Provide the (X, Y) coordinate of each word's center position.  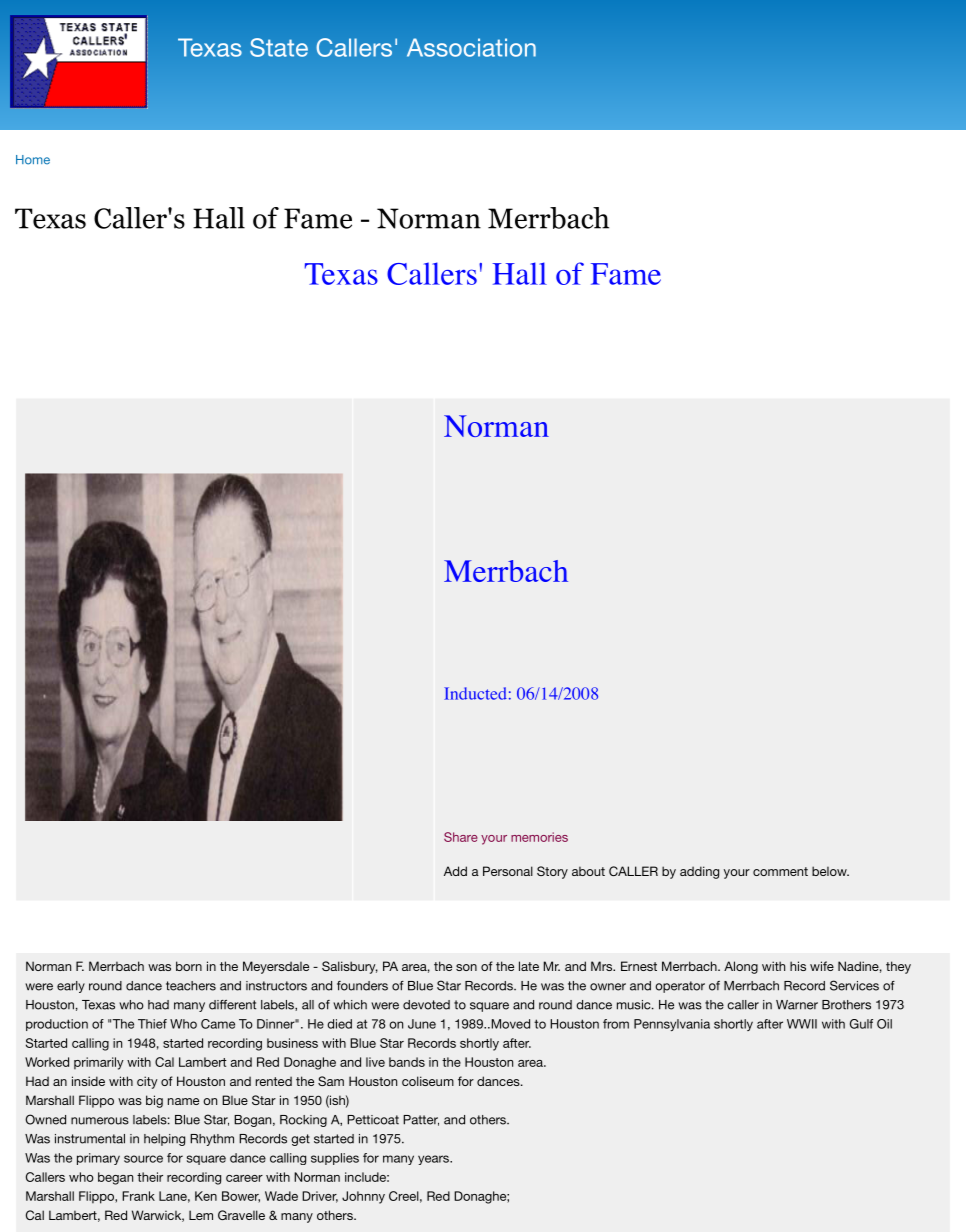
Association (471, 47)
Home (33, 160)
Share (461, 837)
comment (780, 871)
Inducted (475, 693)
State (279, 47)
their (150, 1177)
